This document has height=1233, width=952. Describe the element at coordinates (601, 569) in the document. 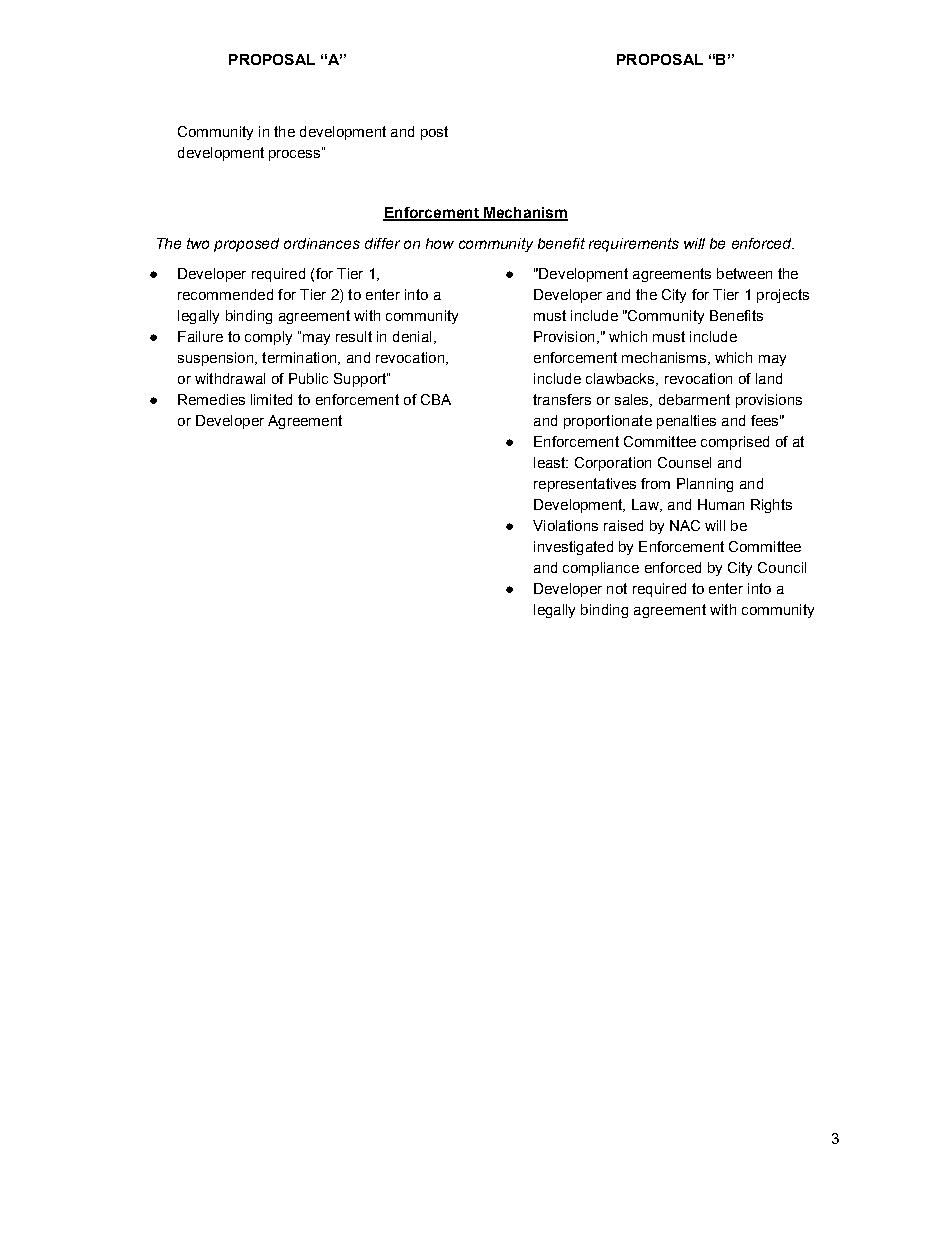

I see `compliance` at that location.
